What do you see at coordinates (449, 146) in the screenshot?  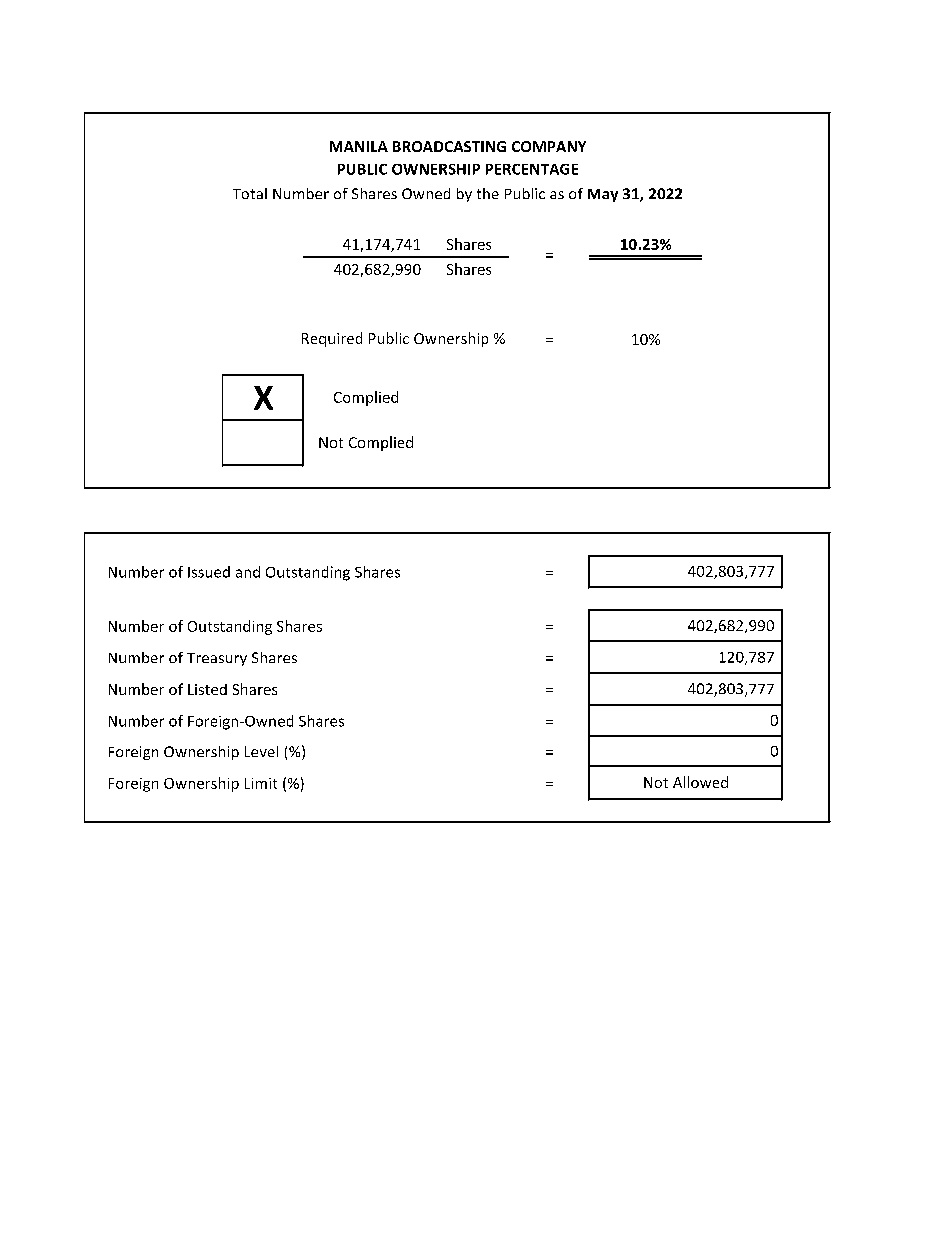 I see `BROADCASTING` at bounding box center [449, 146].
